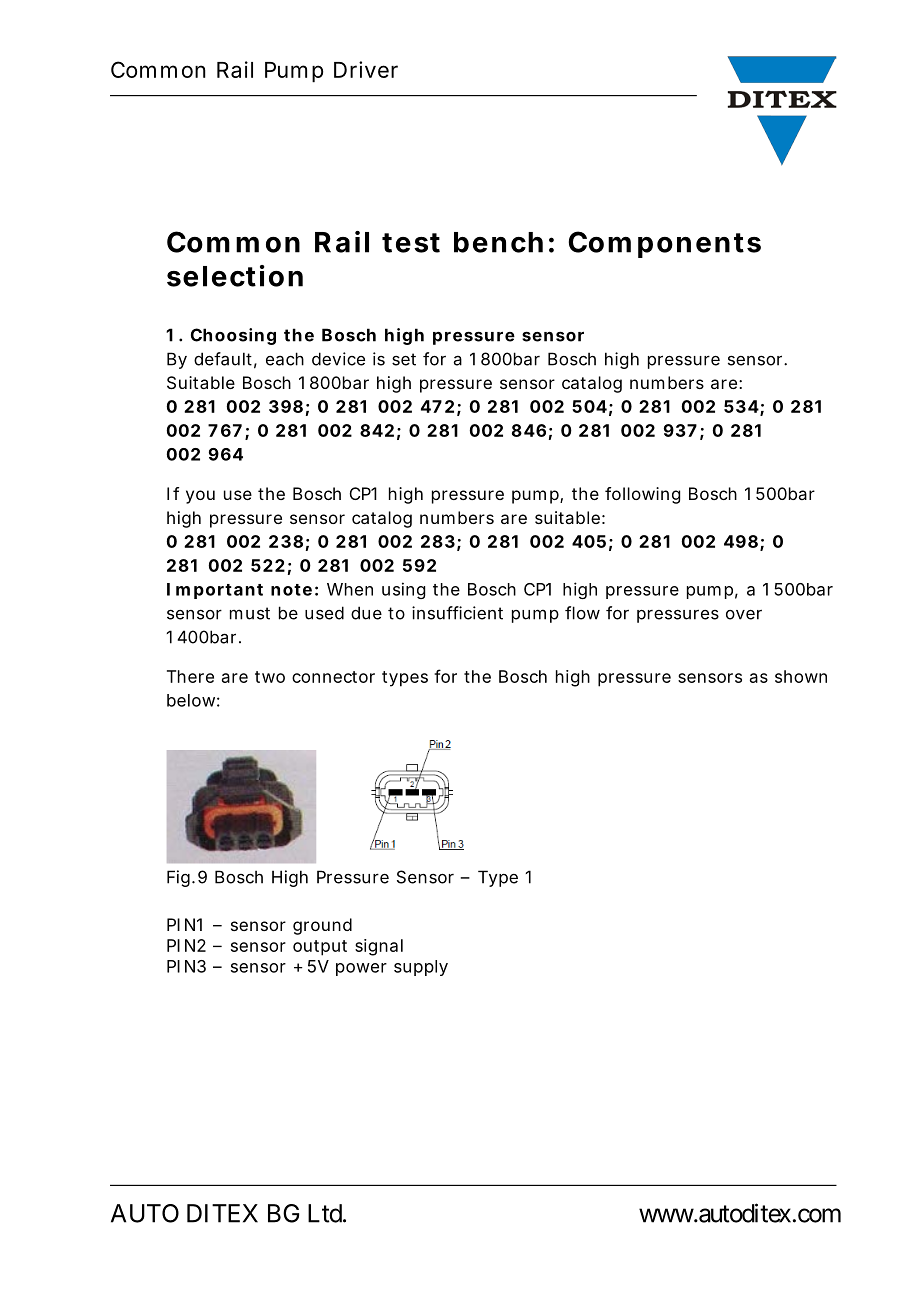 The image size is (924, 1308). Describe the element at coordinates (665, 244) in the document. I see `Components` at that location.
